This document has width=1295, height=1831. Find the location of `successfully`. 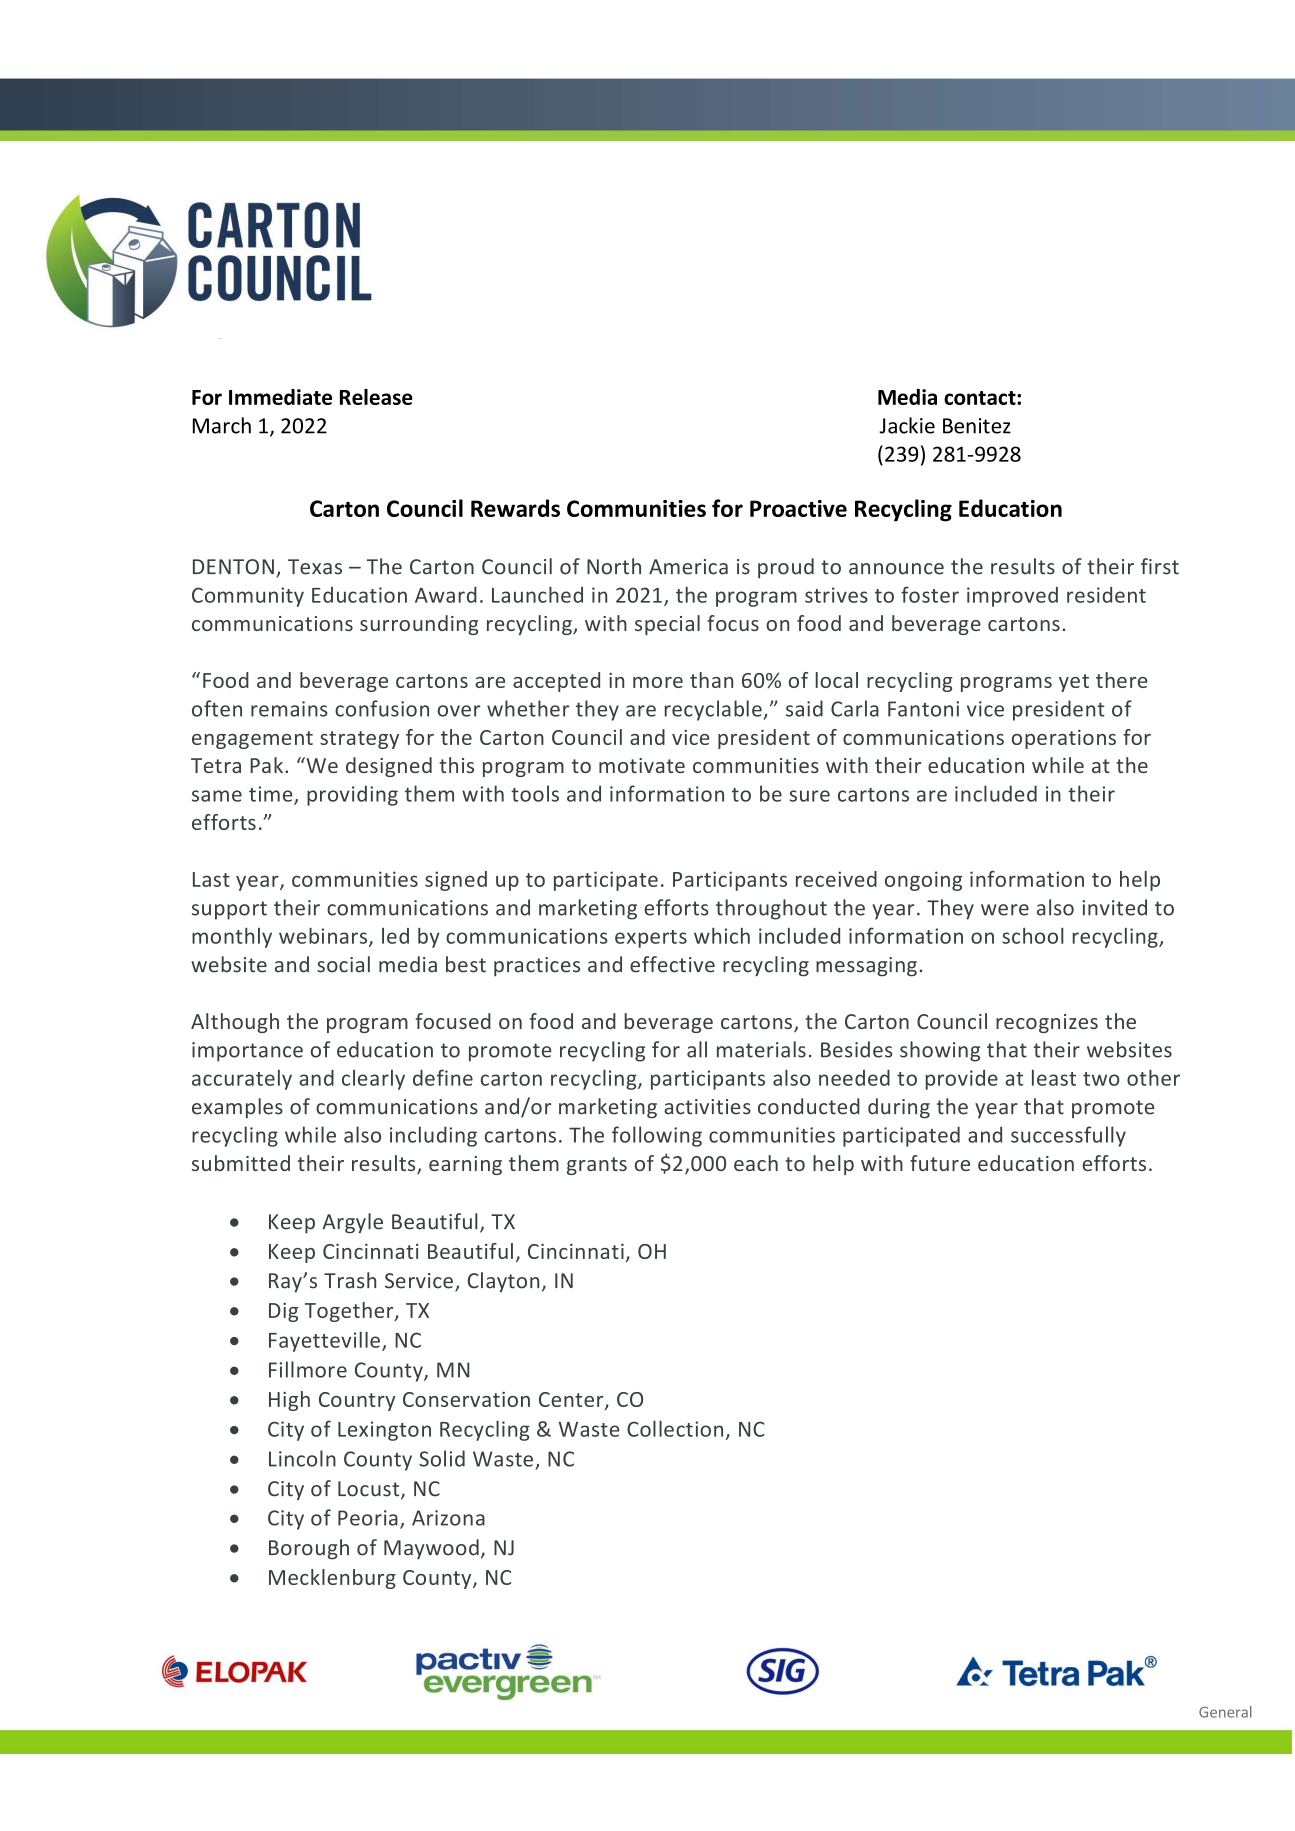

successfully is located at coordinates (1068, 1136).
